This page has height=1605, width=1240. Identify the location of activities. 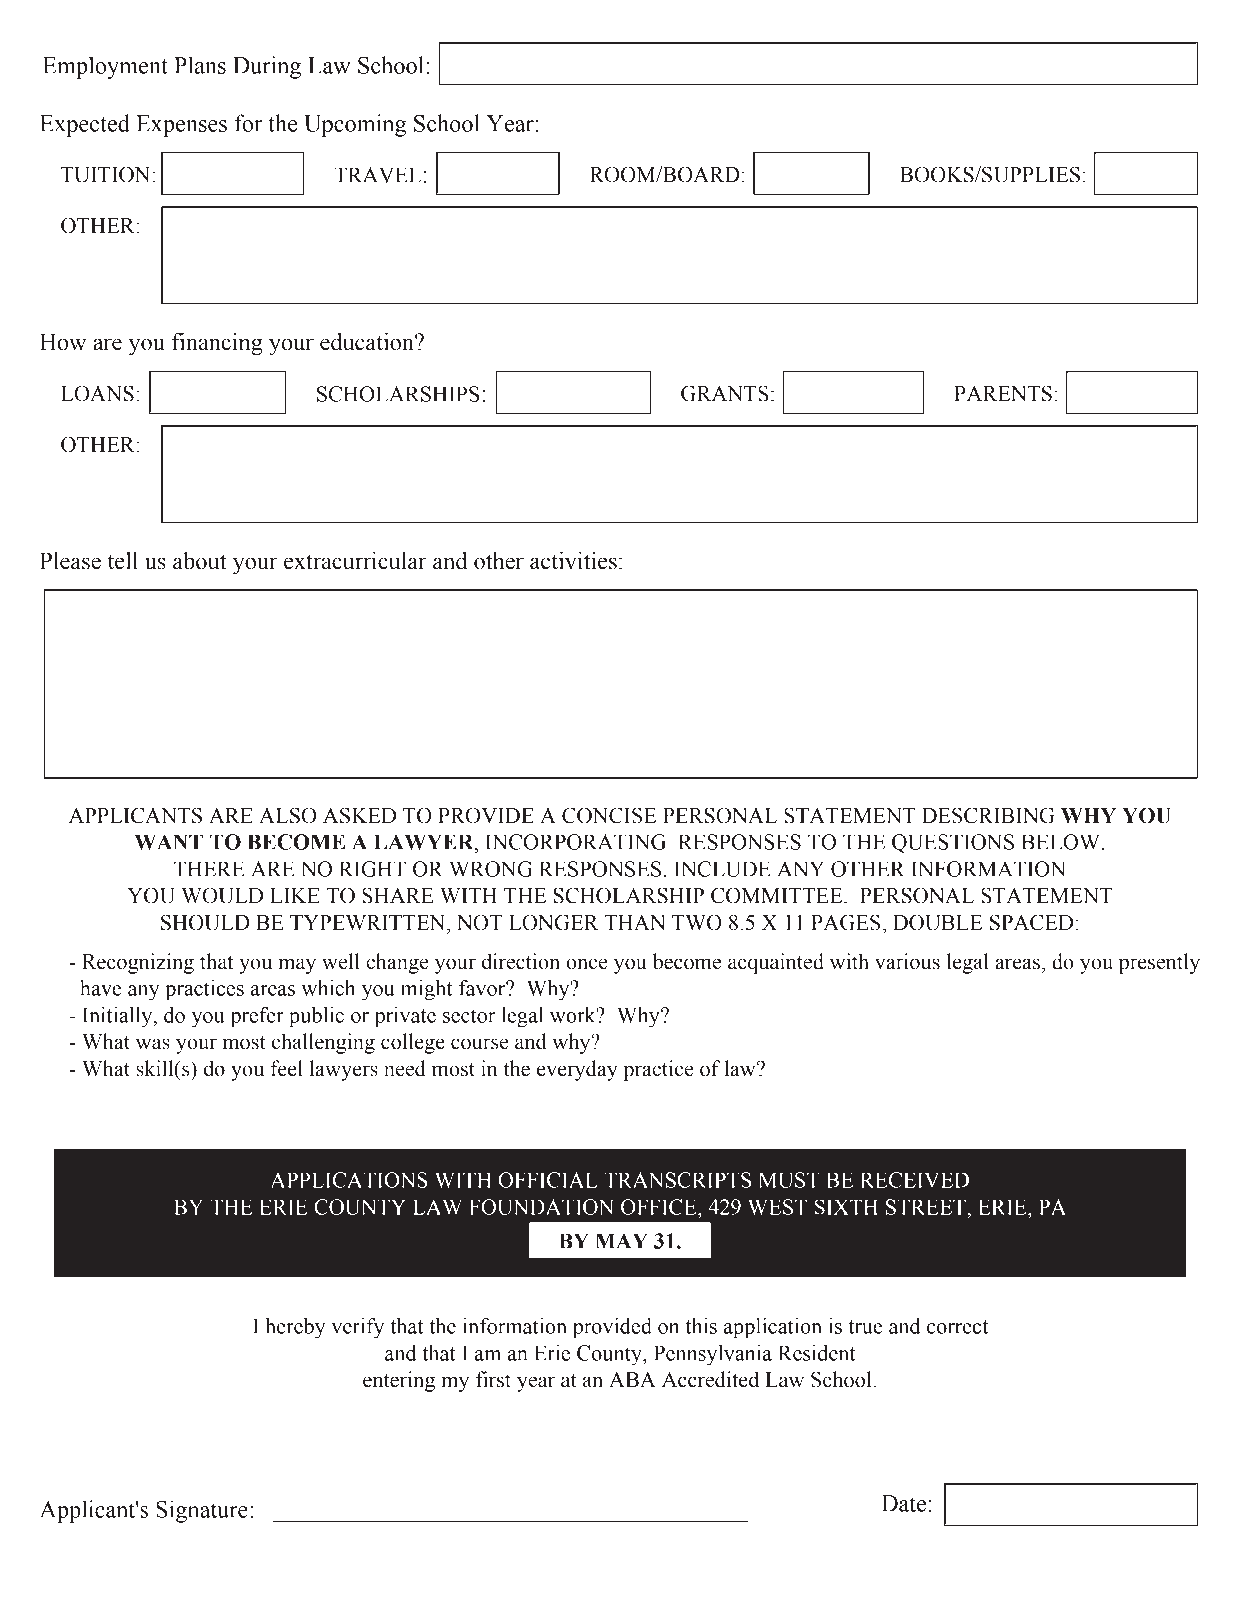
(573, 561).
